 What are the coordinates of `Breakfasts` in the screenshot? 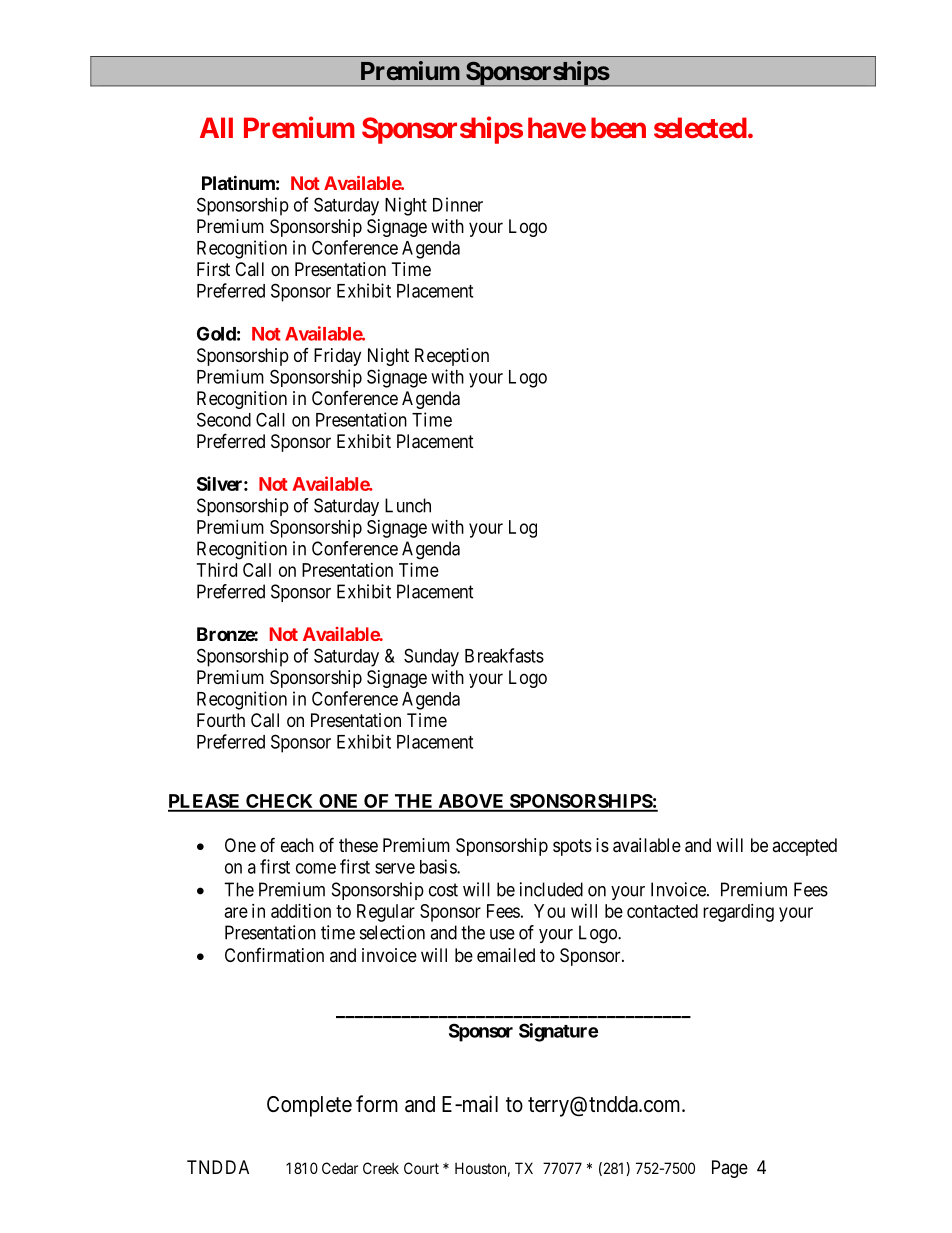 It's located at (504, 655).
